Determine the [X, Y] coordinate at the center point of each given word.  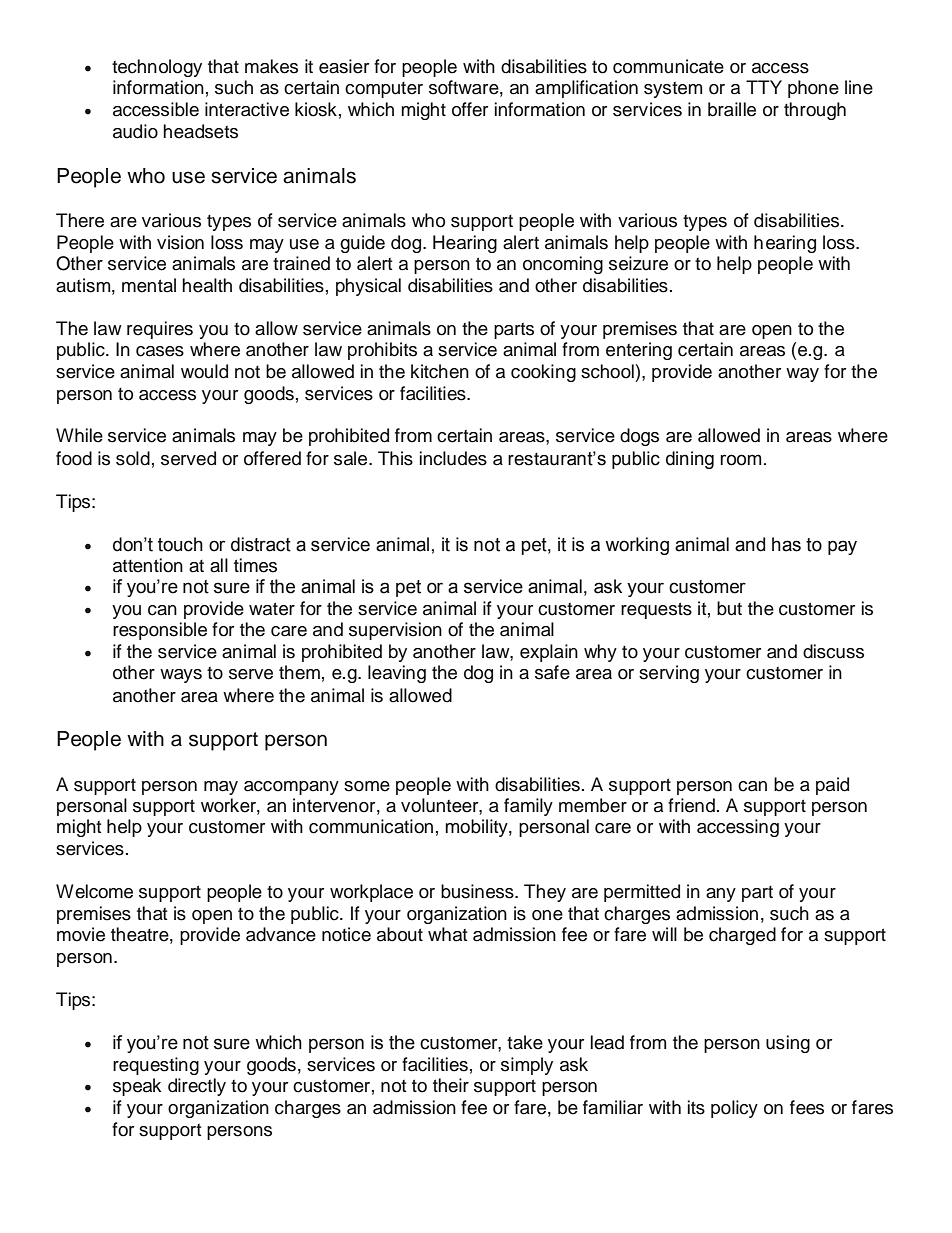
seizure [638, 263]
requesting [156, 1066]
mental [149, 285]
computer [384, 90]
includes [453, 458]
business [478, 891]
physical [368, 287]
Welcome [94, 891]
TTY [764, 87]
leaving [397, 674]
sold [133, 458]
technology [157, 68]
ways [181, 676]
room [740, 460]
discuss [833, 651]
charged [742, 936]
